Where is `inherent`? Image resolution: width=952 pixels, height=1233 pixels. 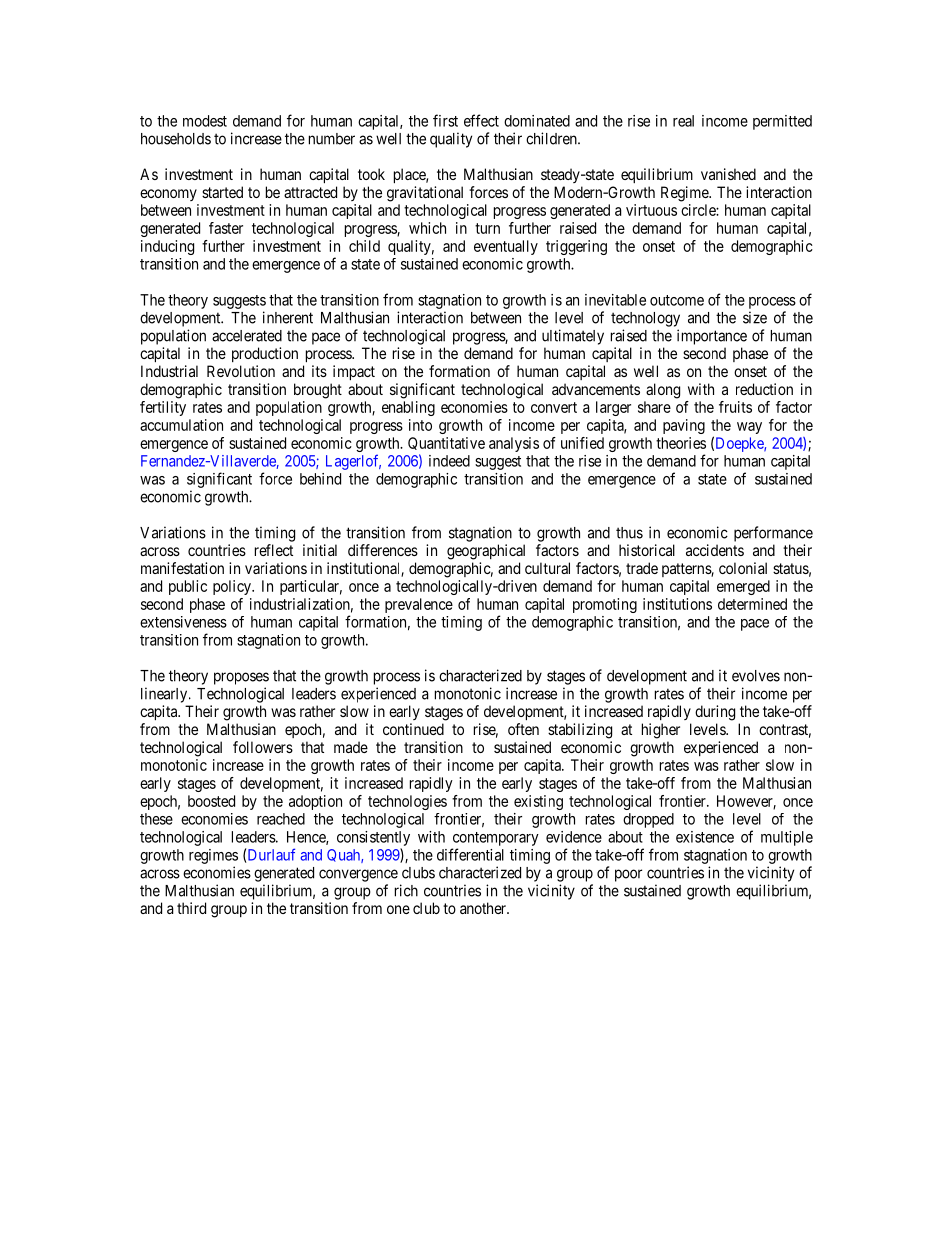
inherent is located at coordinates (288, 317).
